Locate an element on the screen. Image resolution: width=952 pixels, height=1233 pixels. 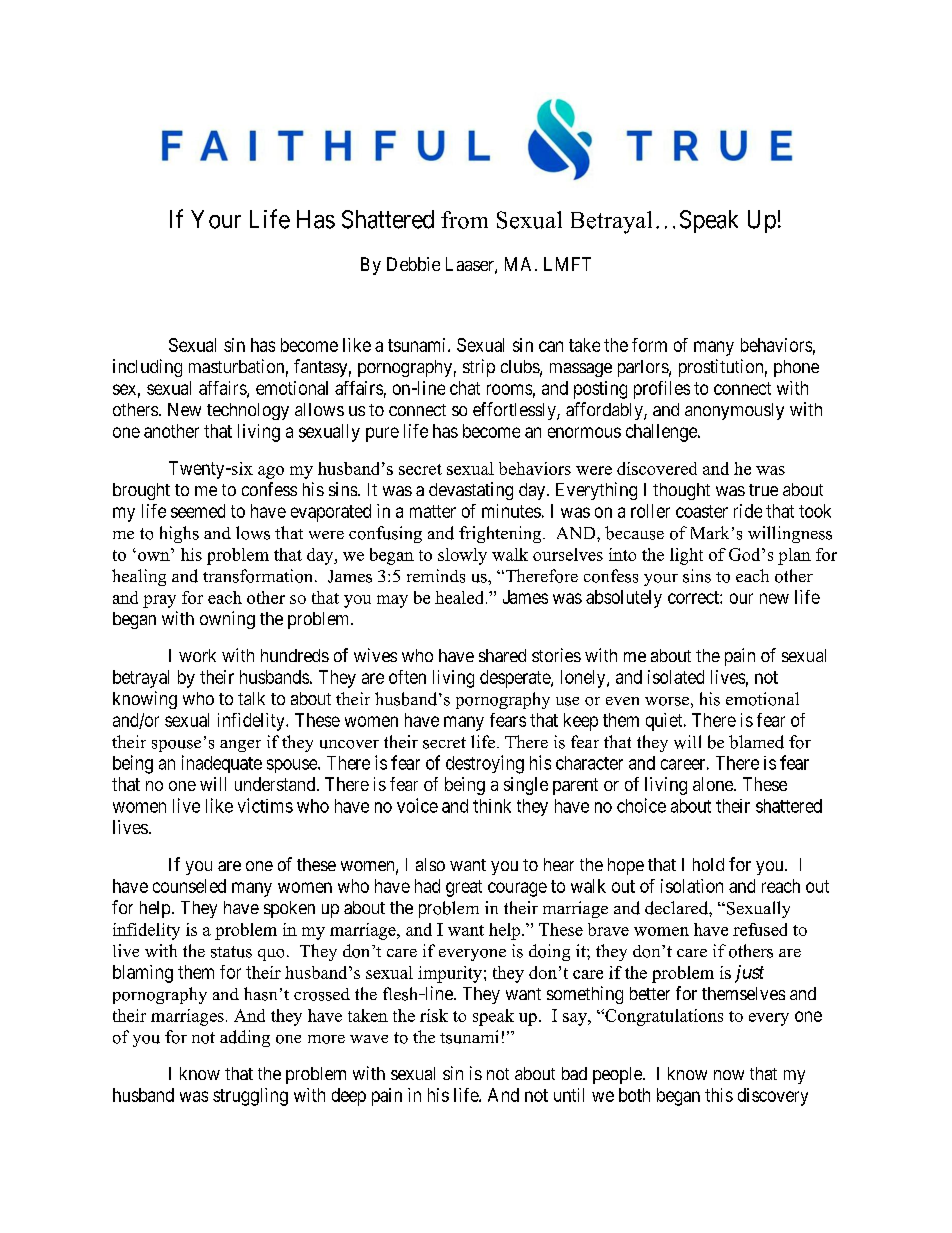
struggling is located at coordinates (250, 1097).
